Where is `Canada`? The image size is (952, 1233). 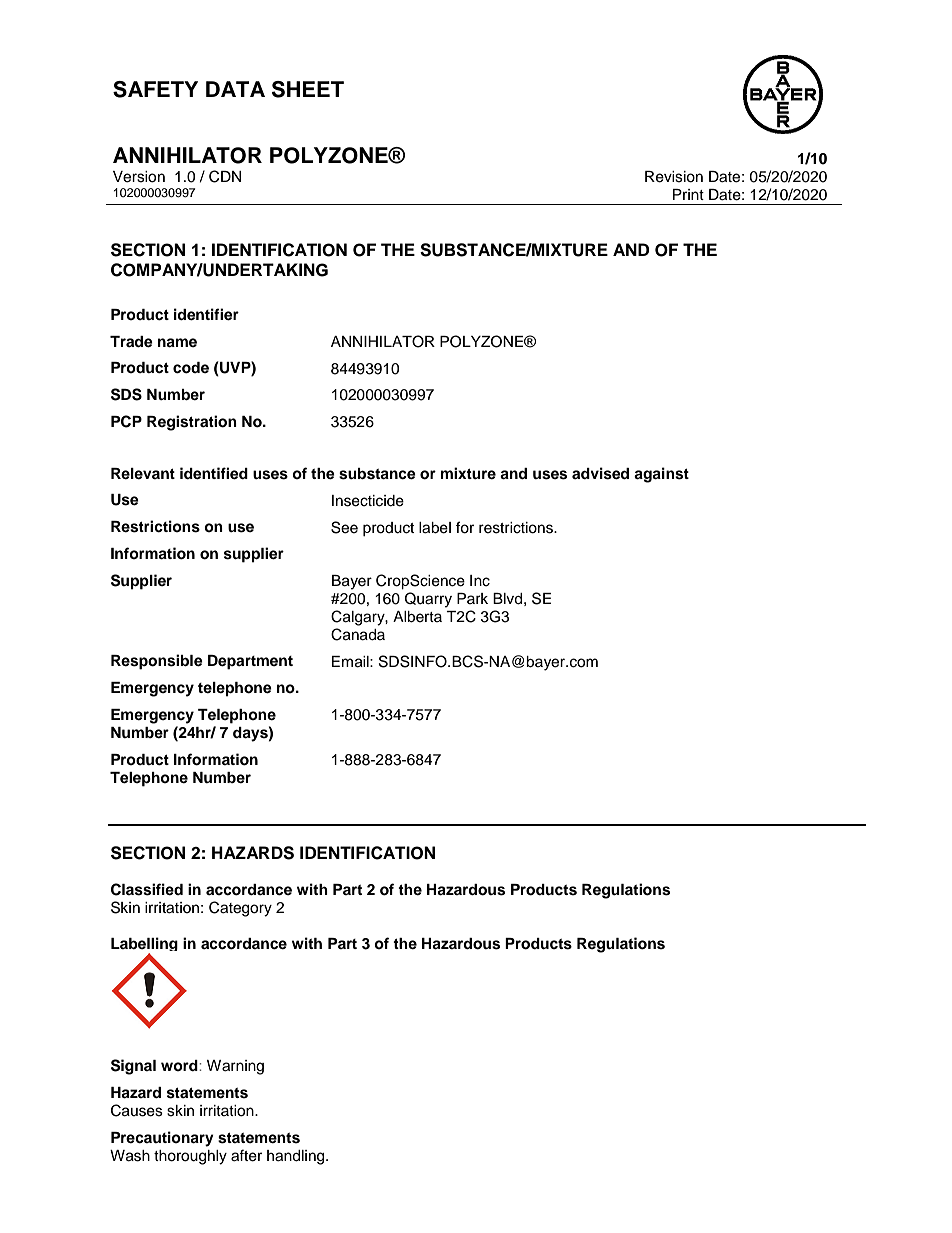
Canada is located at coordinates (358, 634).
